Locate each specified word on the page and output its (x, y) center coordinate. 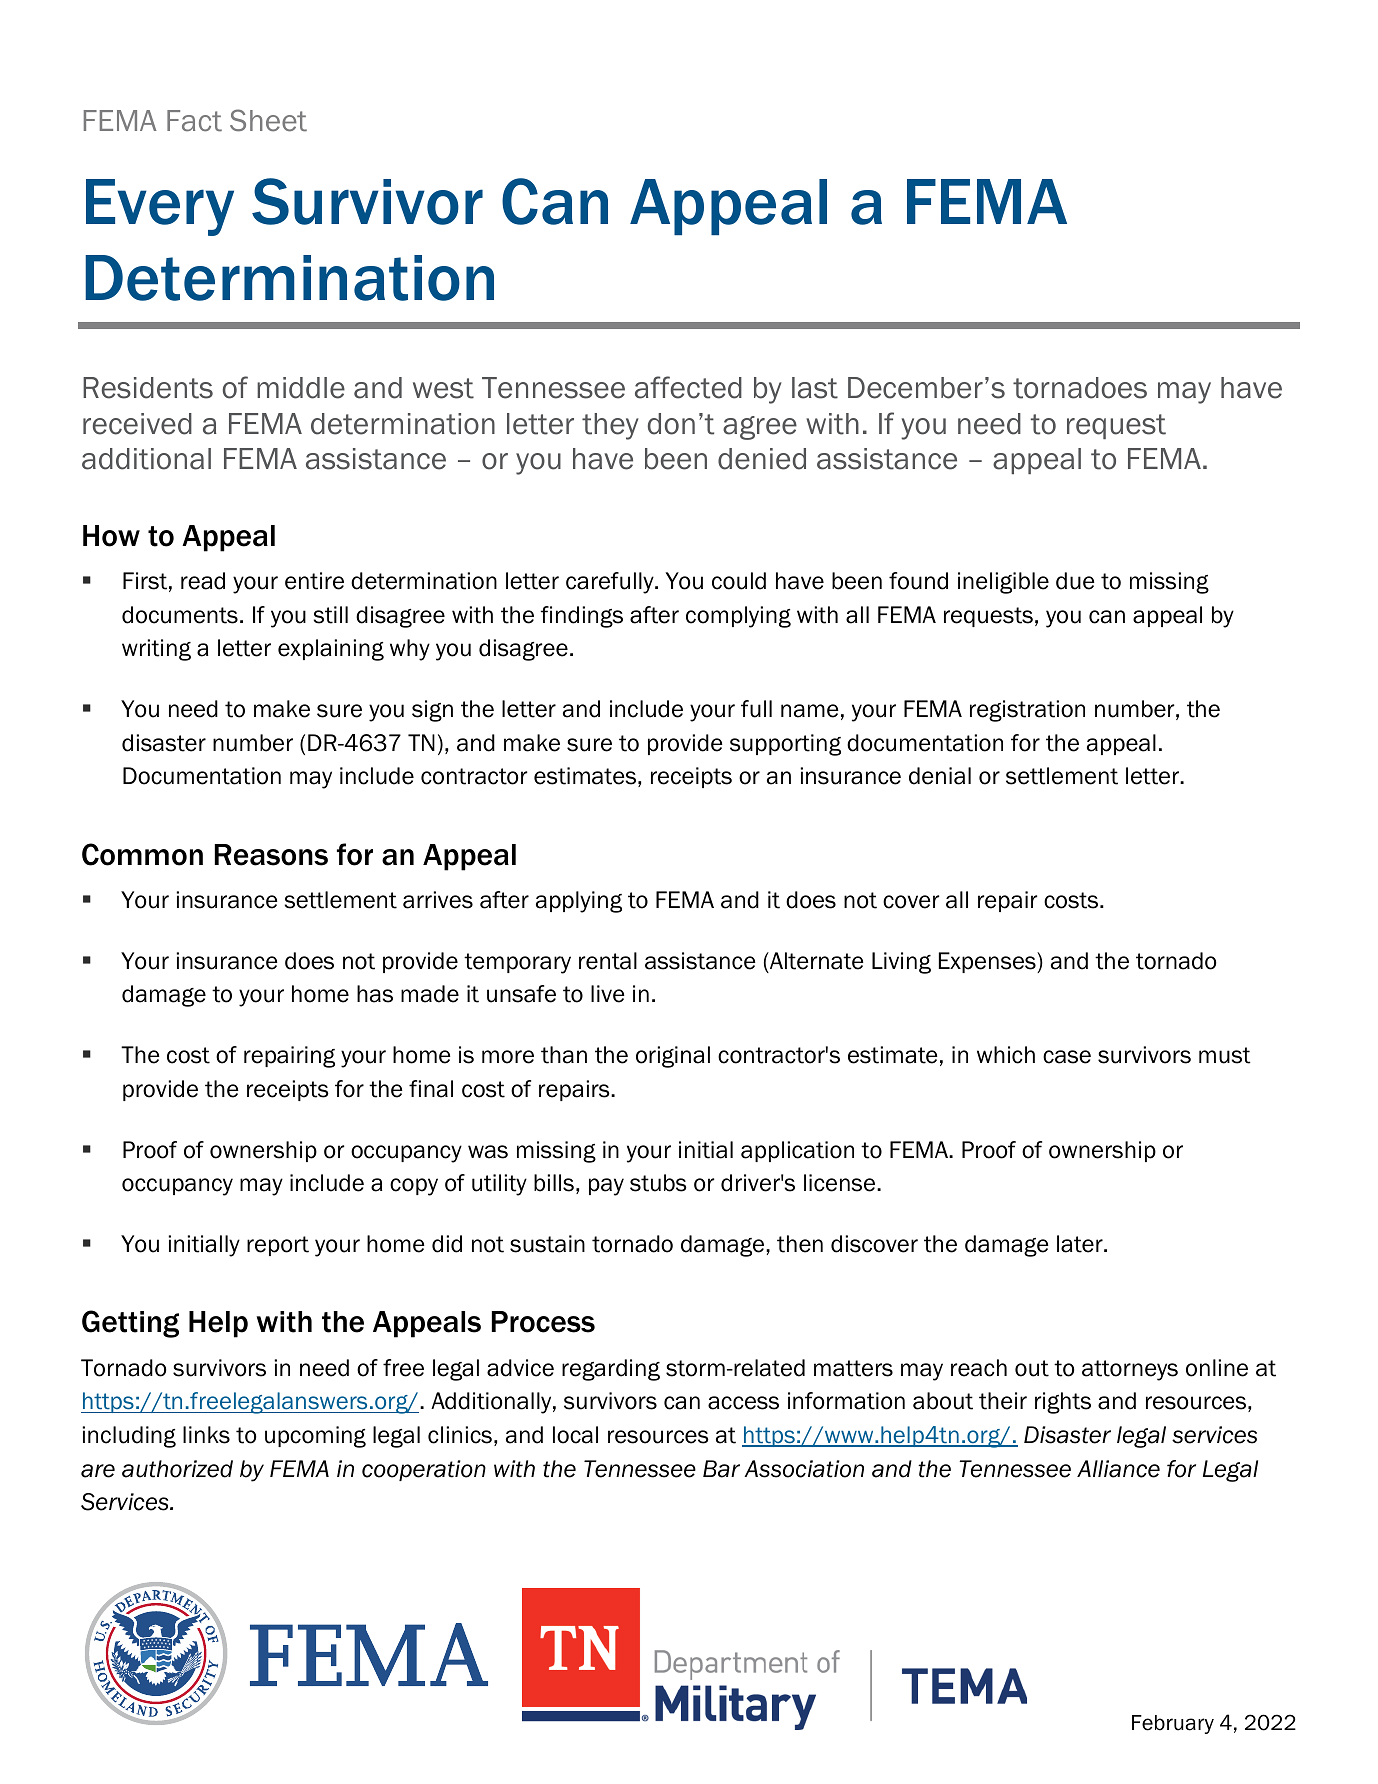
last (815, 388)
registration (1027, 711)
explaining (331, 650)
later (1081, 1244)
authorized (177, 1469)
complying (738, 617)
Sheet (268, 120)
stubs (658, 1183)
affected (688, 387)
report (278, 1246)
